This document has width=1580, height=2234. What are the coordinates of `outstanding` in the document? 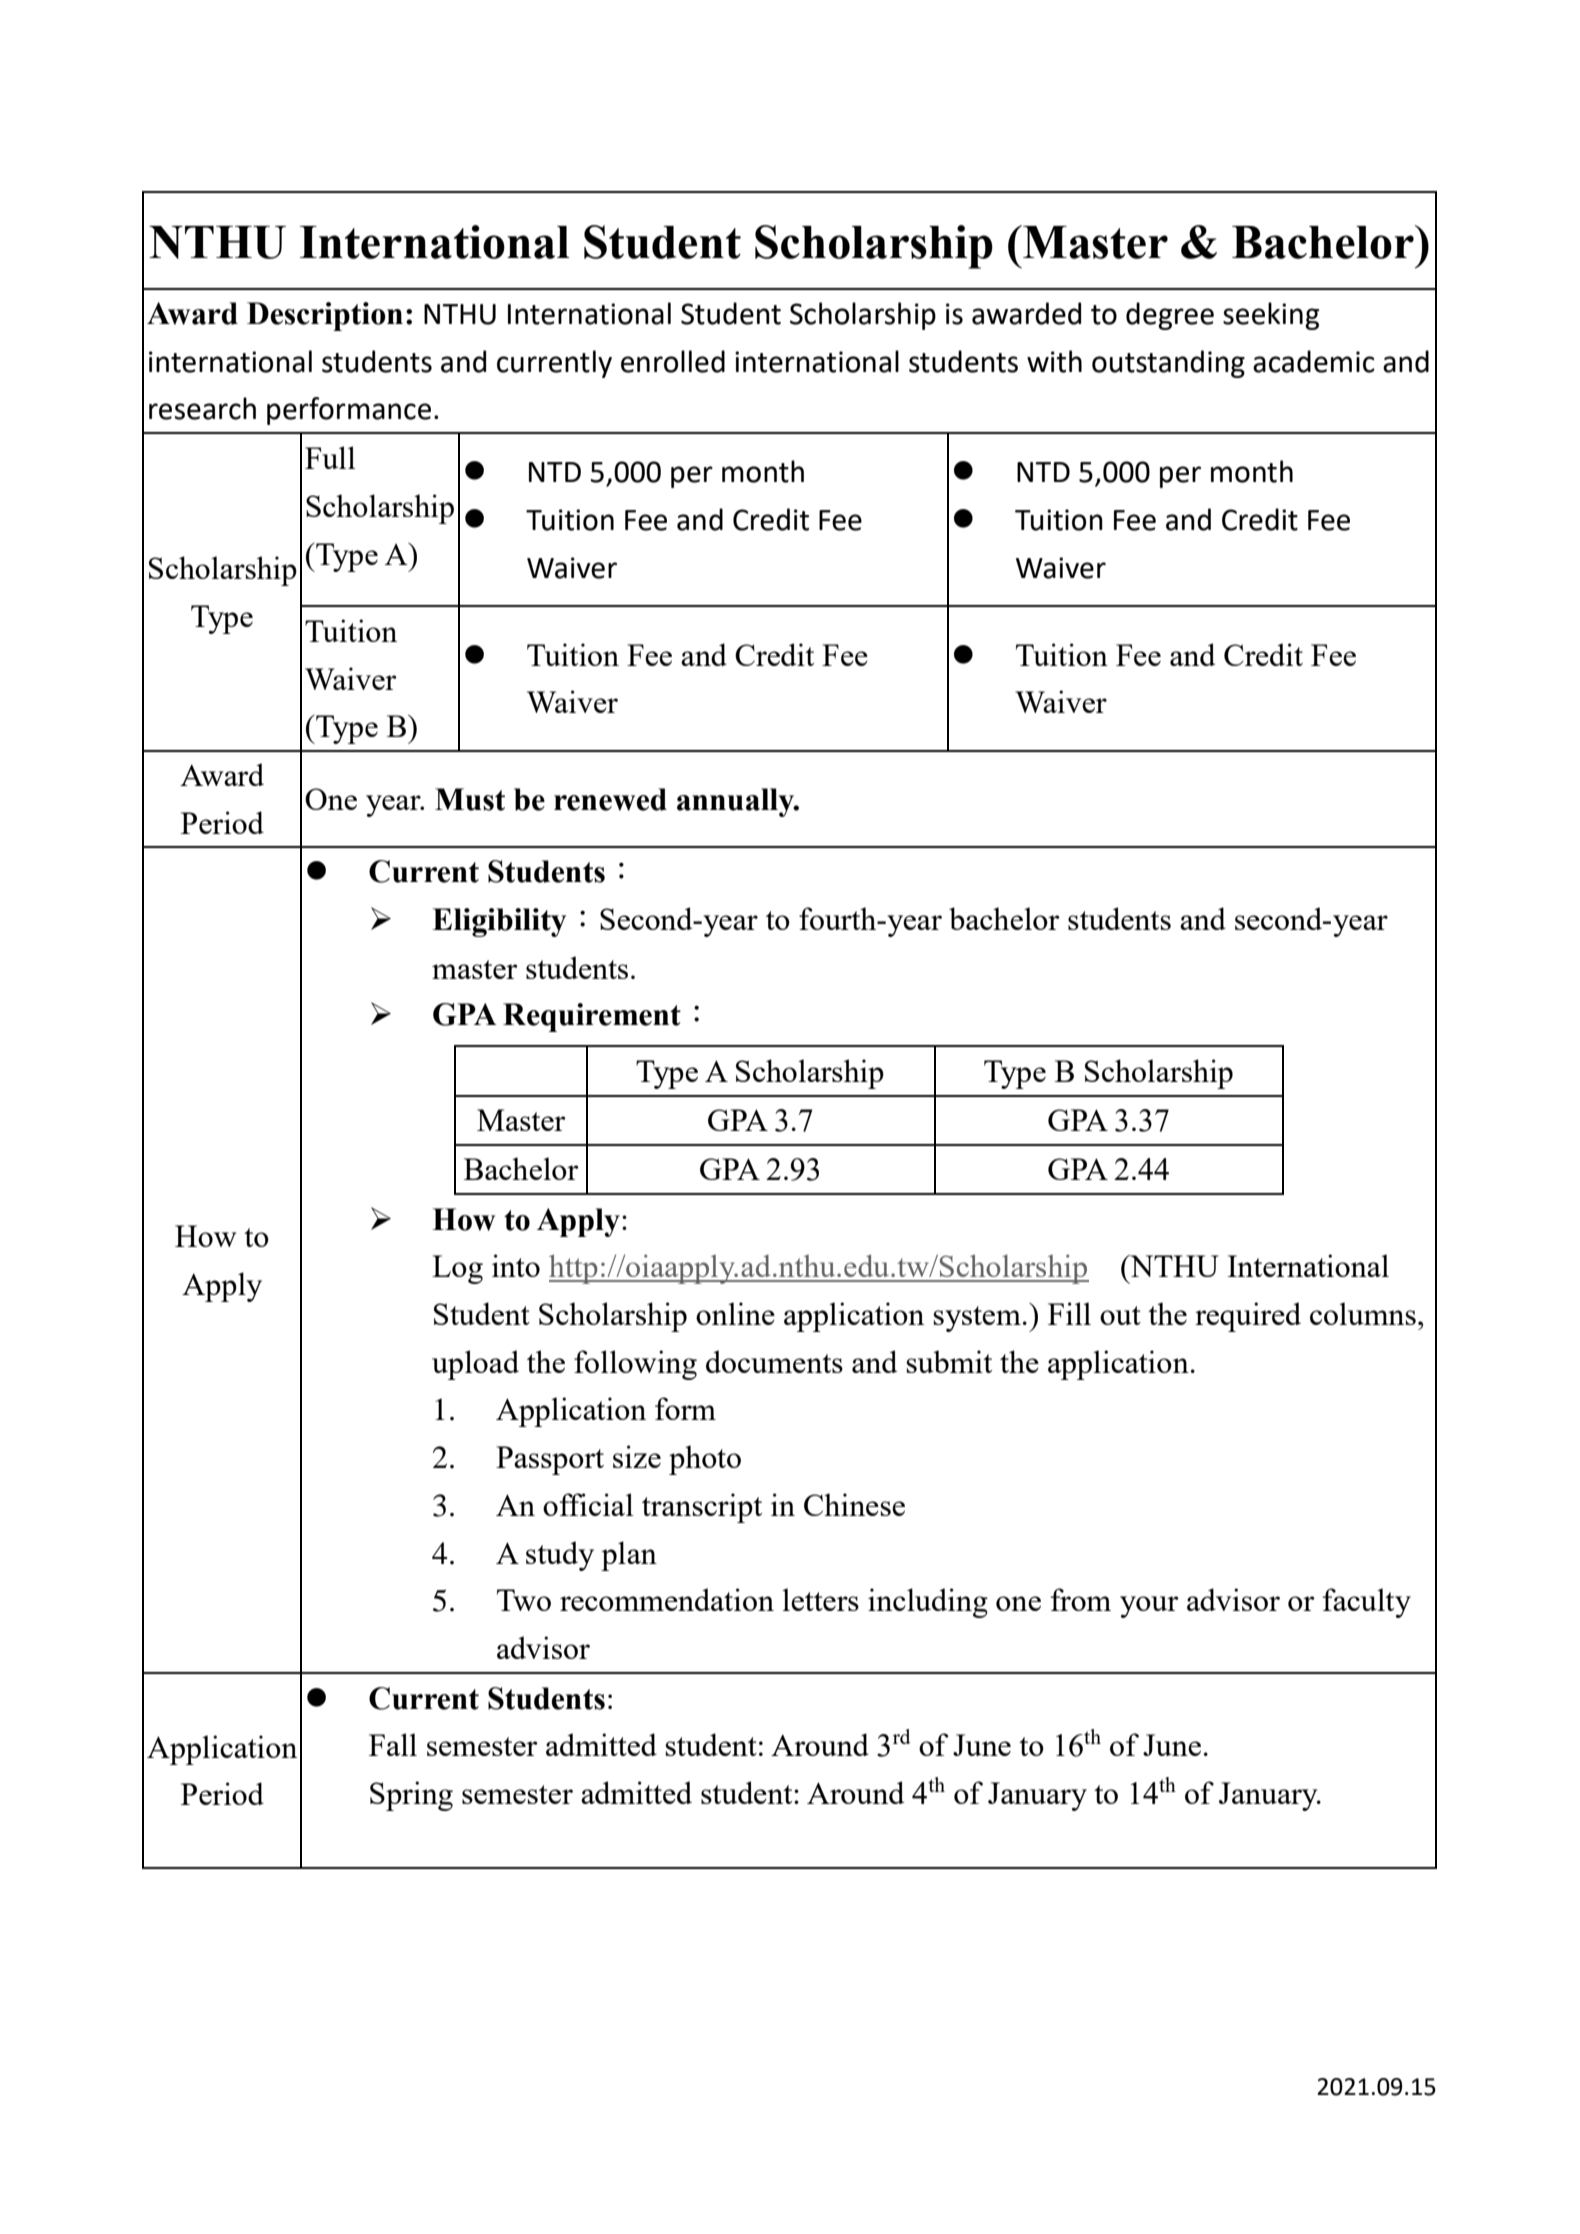 It's located at (1168, 364).
